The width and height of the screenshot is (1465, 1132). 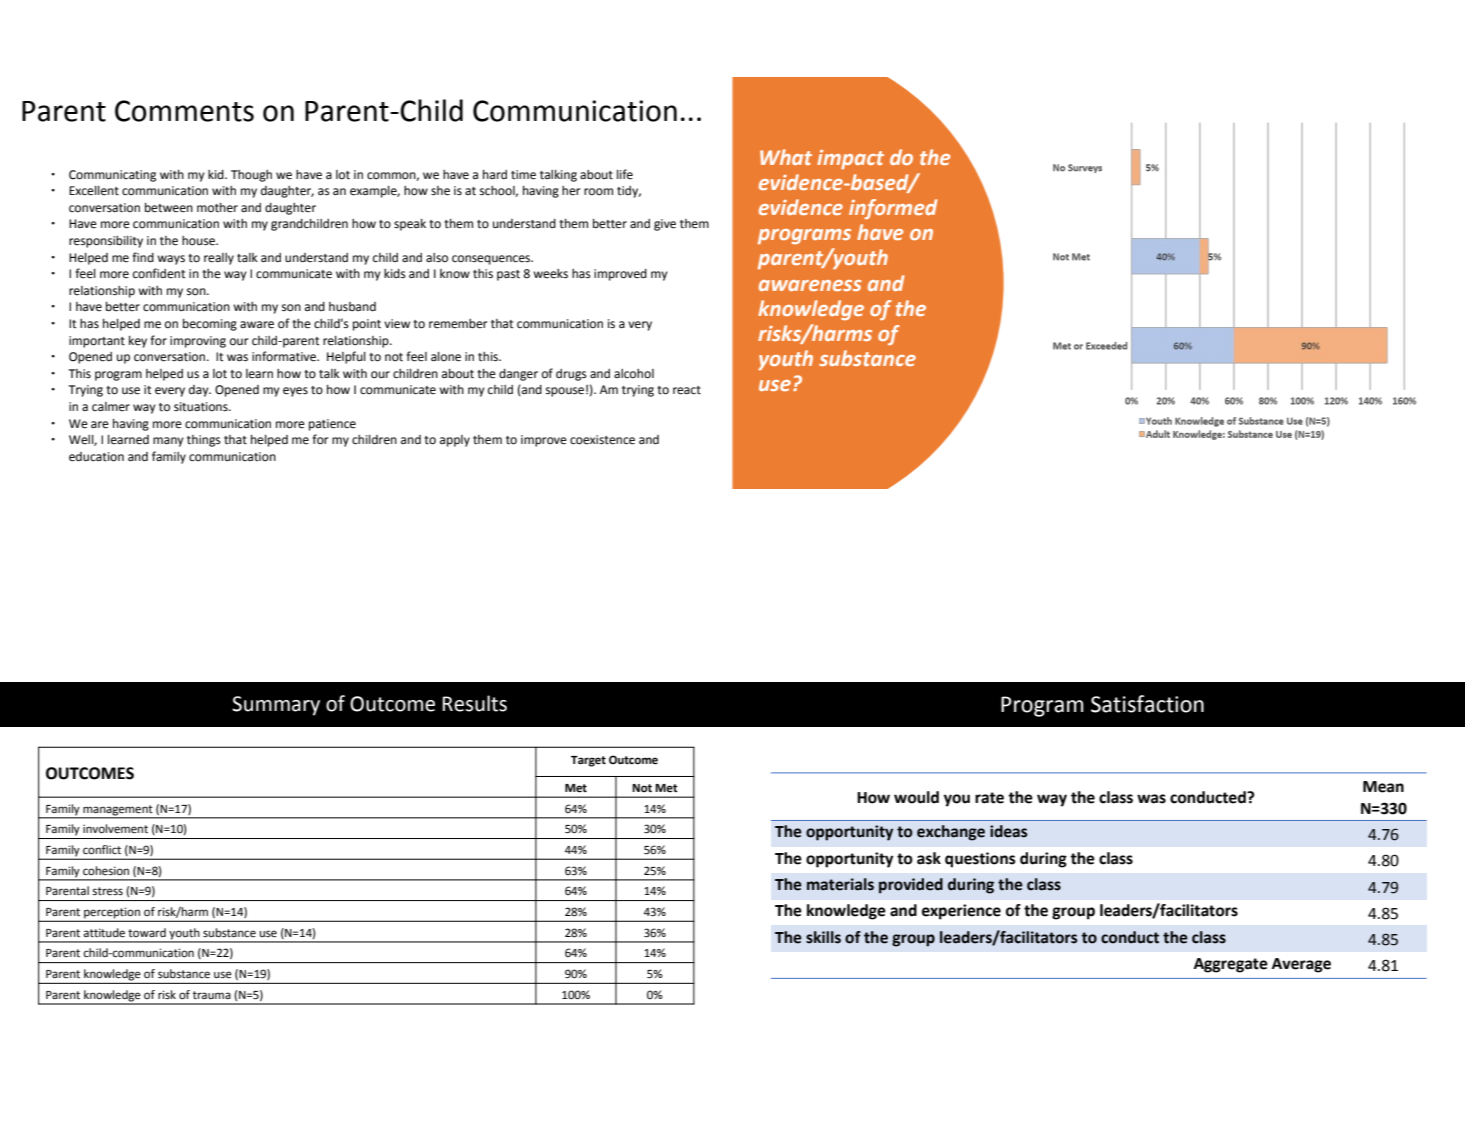 What do you see at coordinates (1231, 965) in the screenshot?
I see `Aggregate` at bounding box center [1231, 965].
